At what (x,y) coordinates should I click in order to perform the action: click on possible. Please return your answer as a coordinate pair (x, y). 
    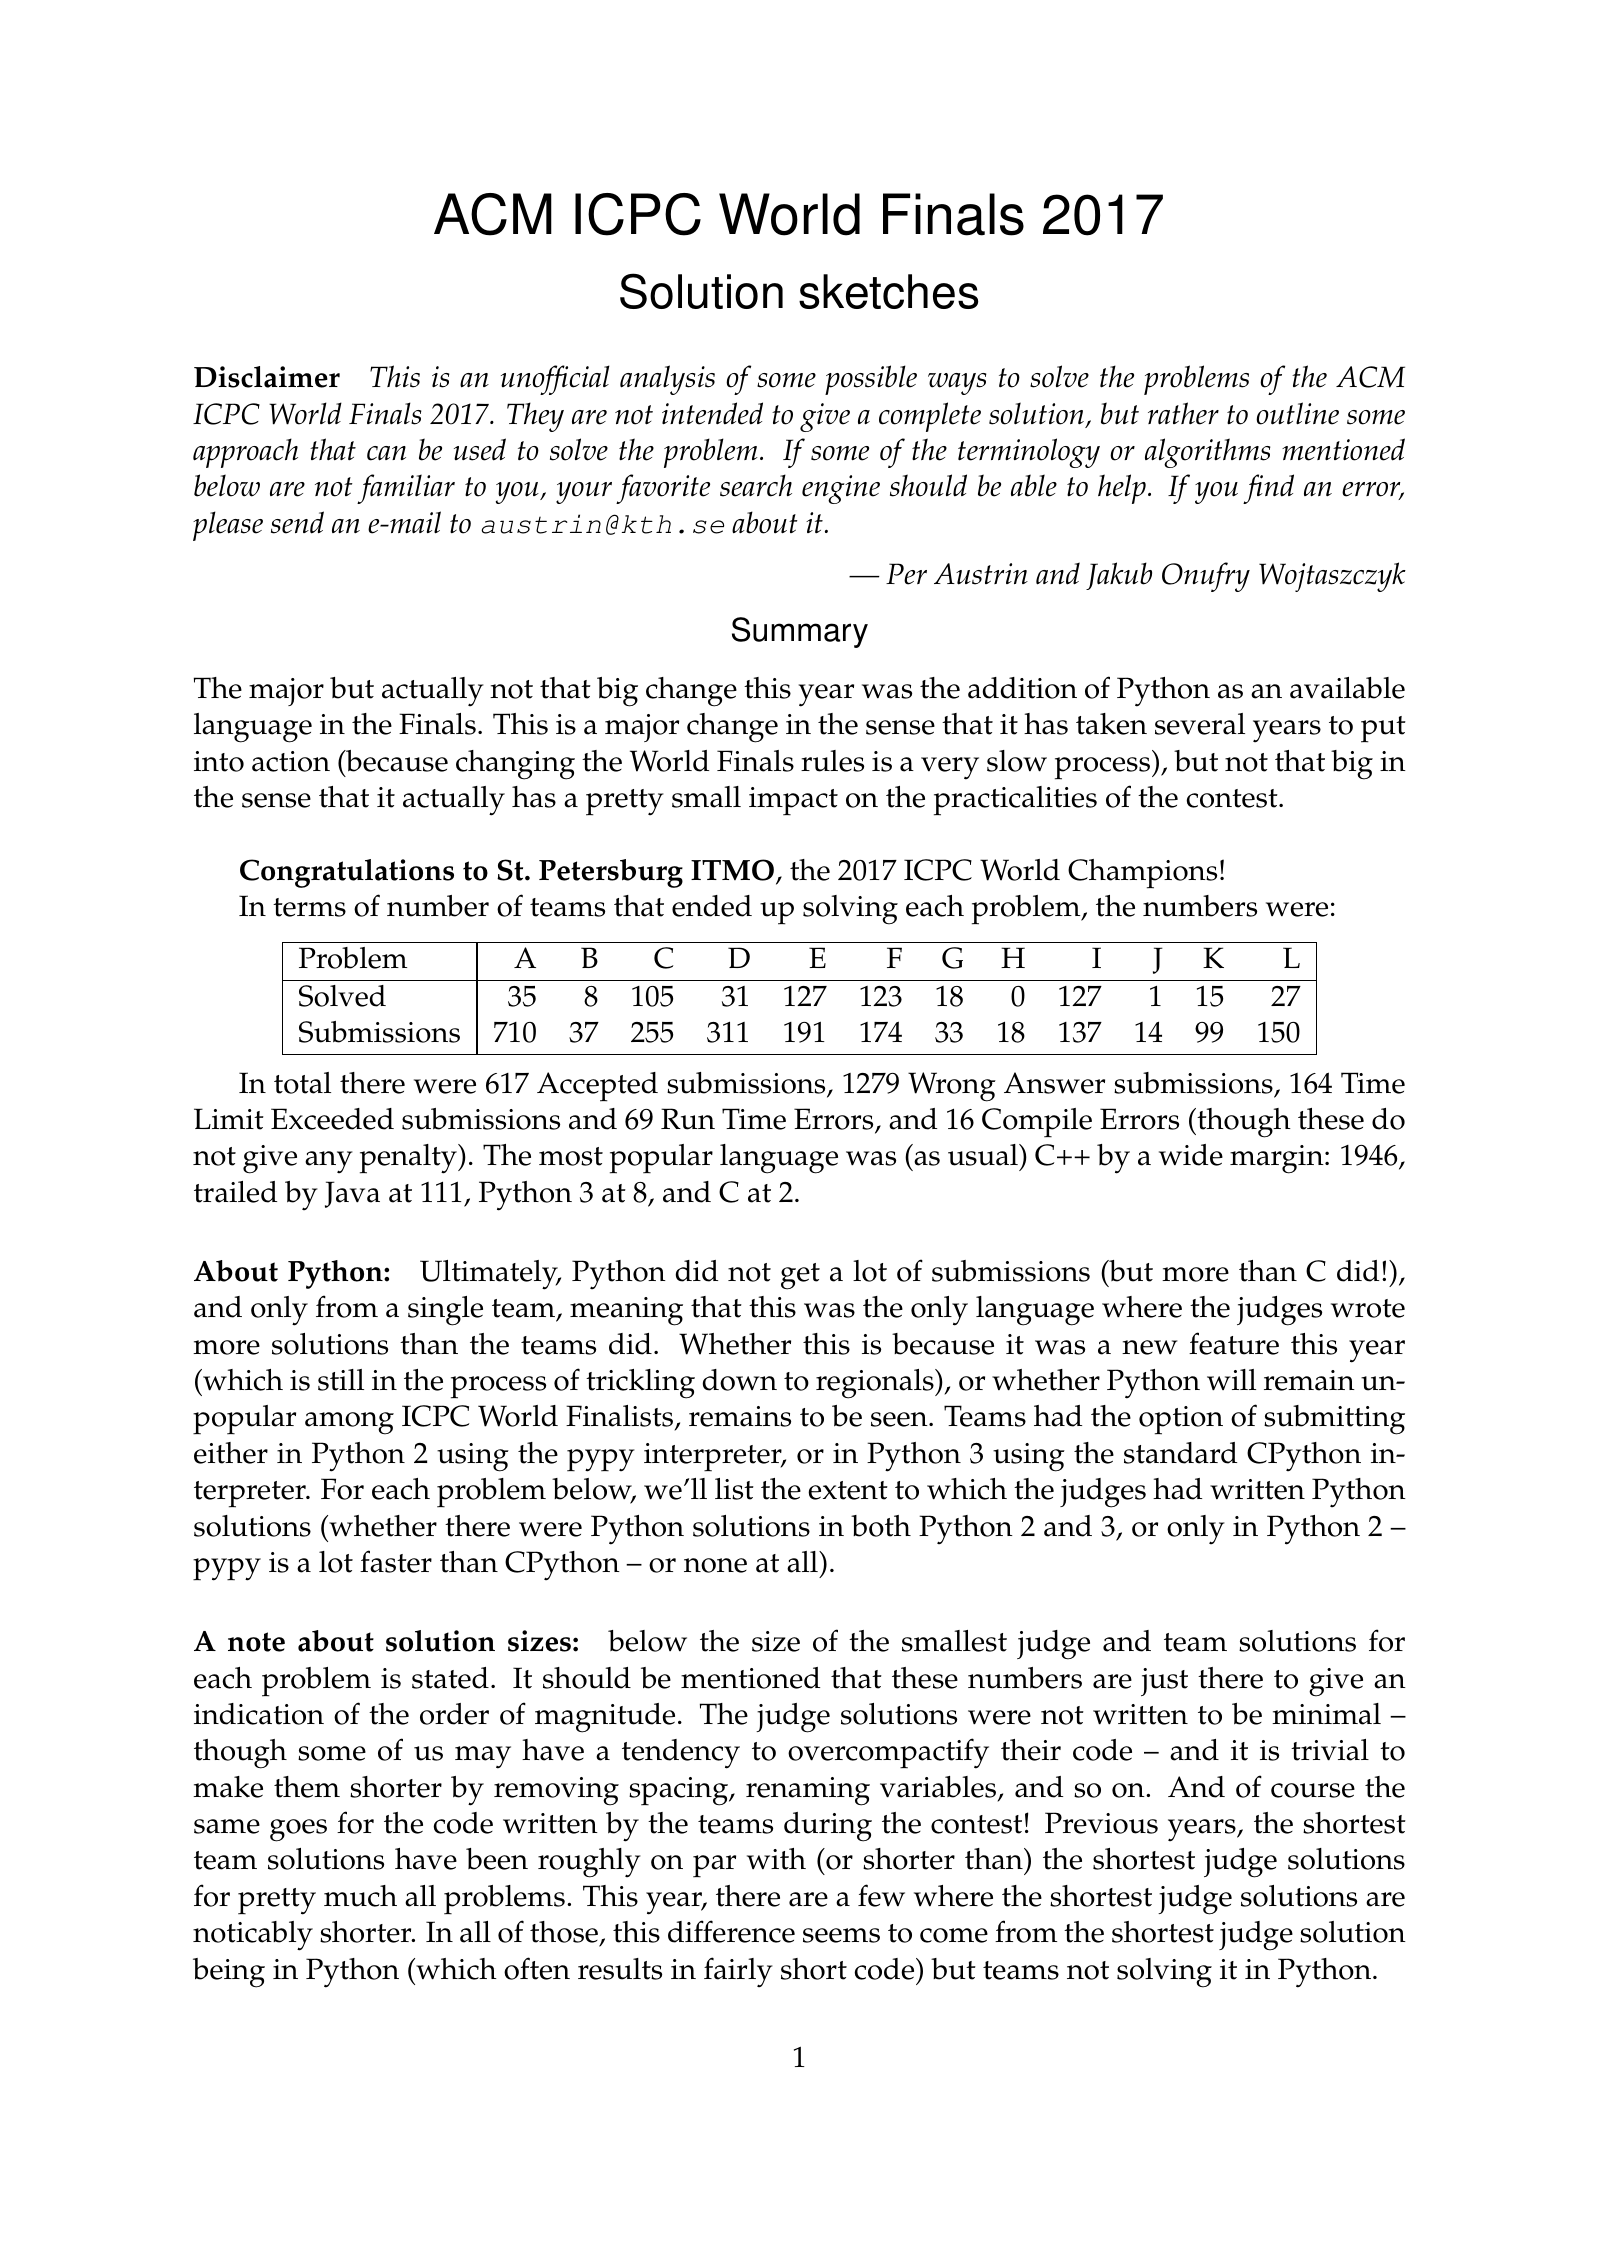
    Looking at the image, I should click on (871, 380).
